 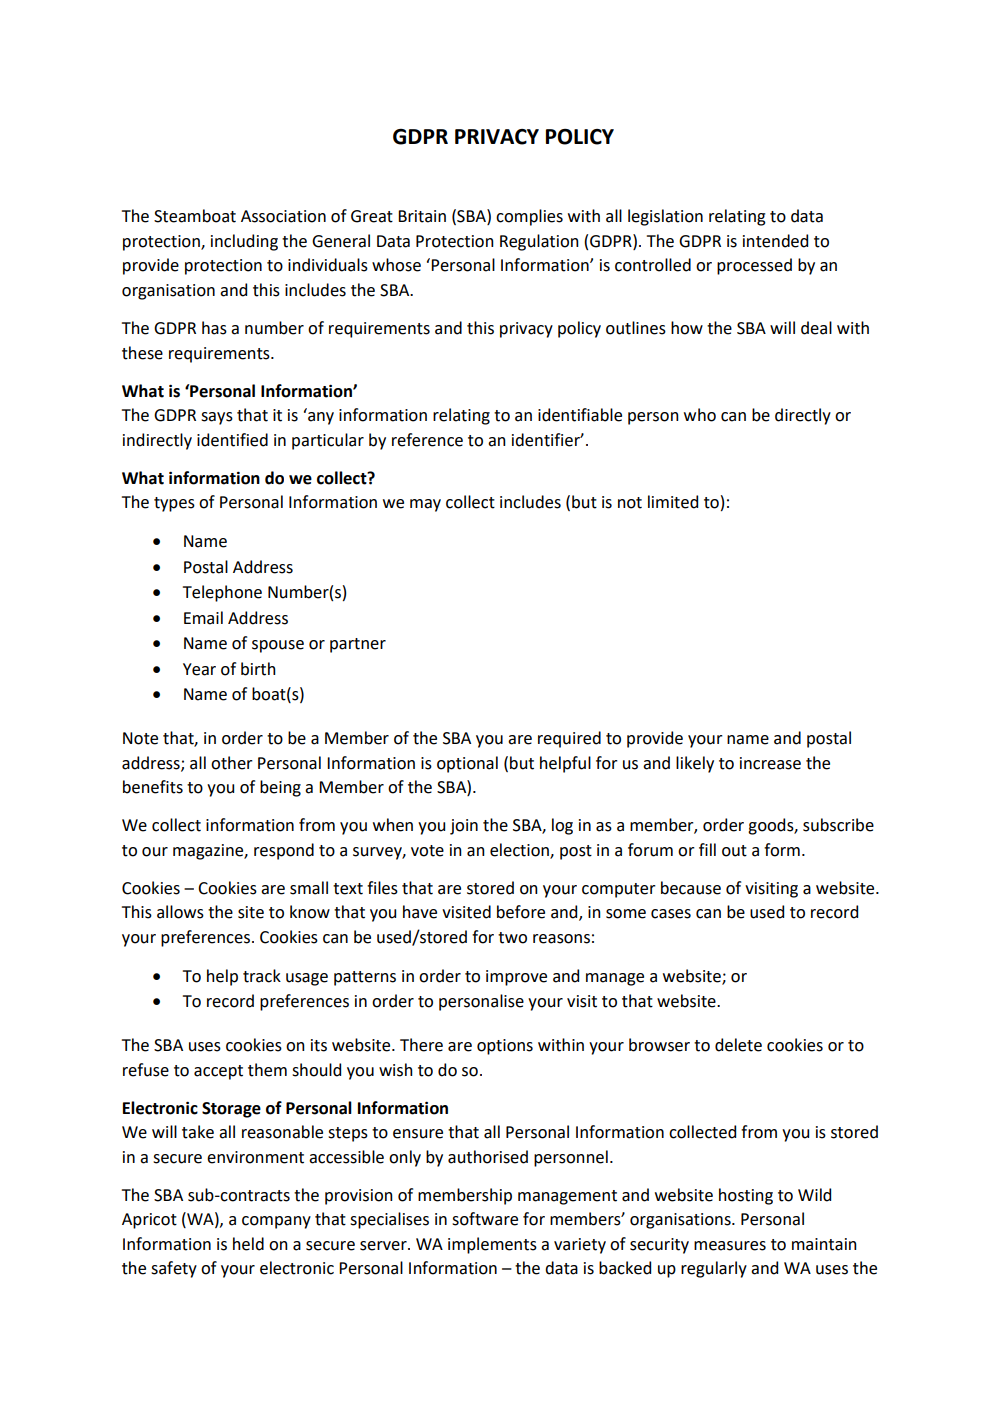 What do you see at coordinates (539, 242) in the document?
I see `Regulation` at bounding box center [539, 242].
